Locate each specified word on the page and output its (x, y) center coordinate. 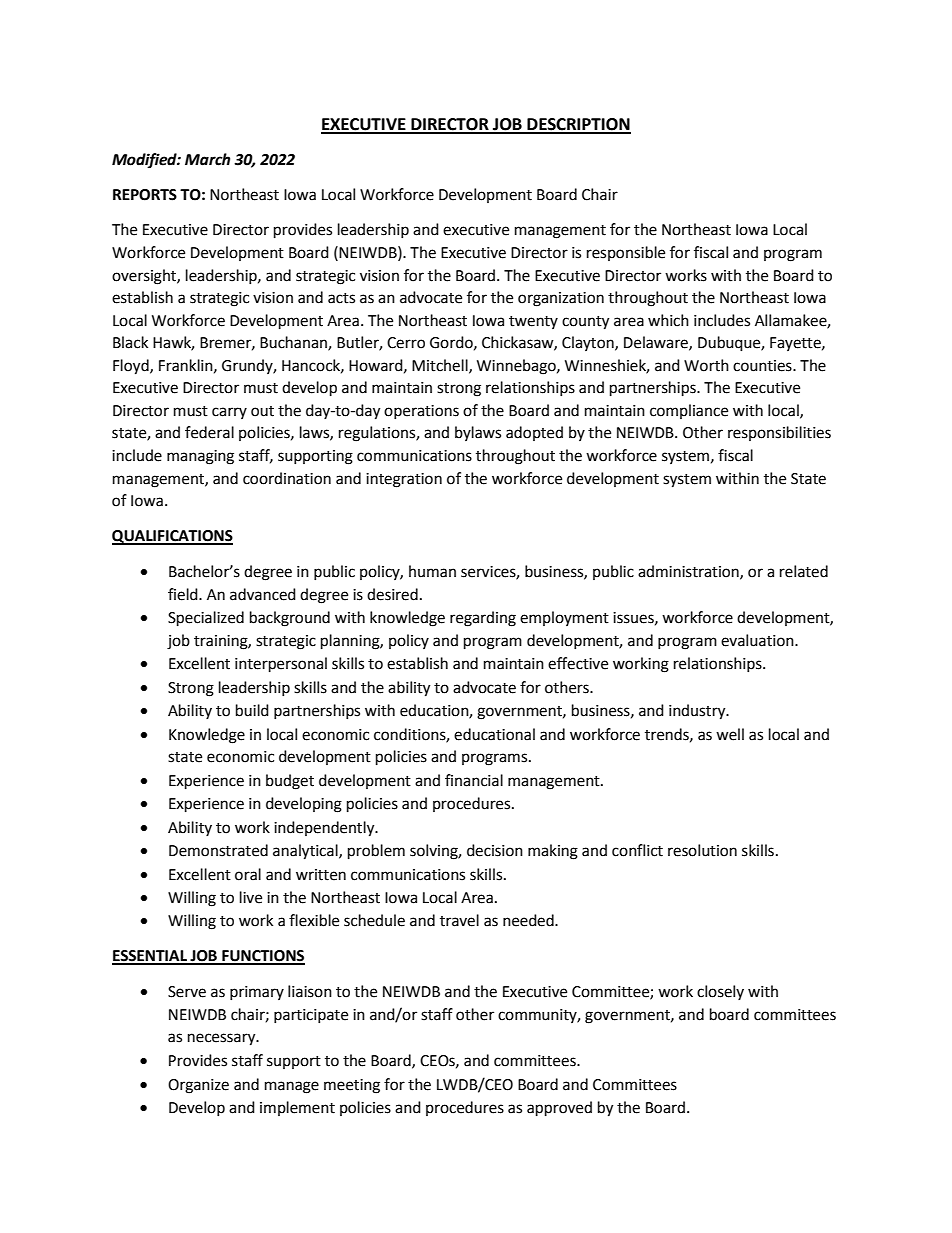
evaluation (758, 640)
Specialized (206, 619)
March (207, 159)
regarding (483, 619)
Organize (198, 1086)
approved (559, 1109)
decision (495, 850)
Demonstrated (218, 850)
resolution (702, 850)
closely (720, 992)
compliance (689, 411)
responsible (626, 253)
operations (421, 412)
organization (561, 299)
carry (229, 413)
